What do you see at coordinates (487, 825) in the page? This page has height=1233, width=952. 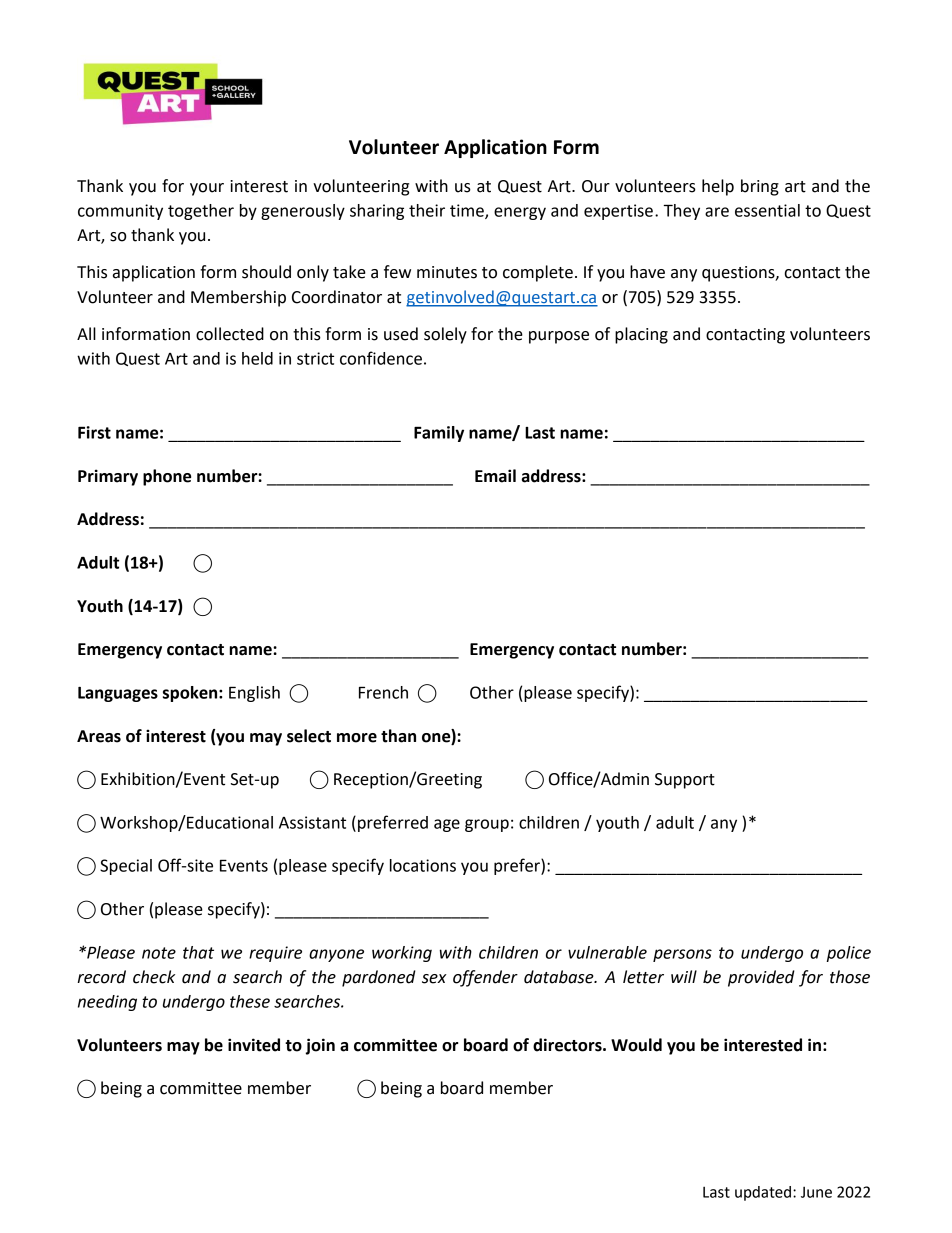 I see `group` at bounding box center [487, 825].
